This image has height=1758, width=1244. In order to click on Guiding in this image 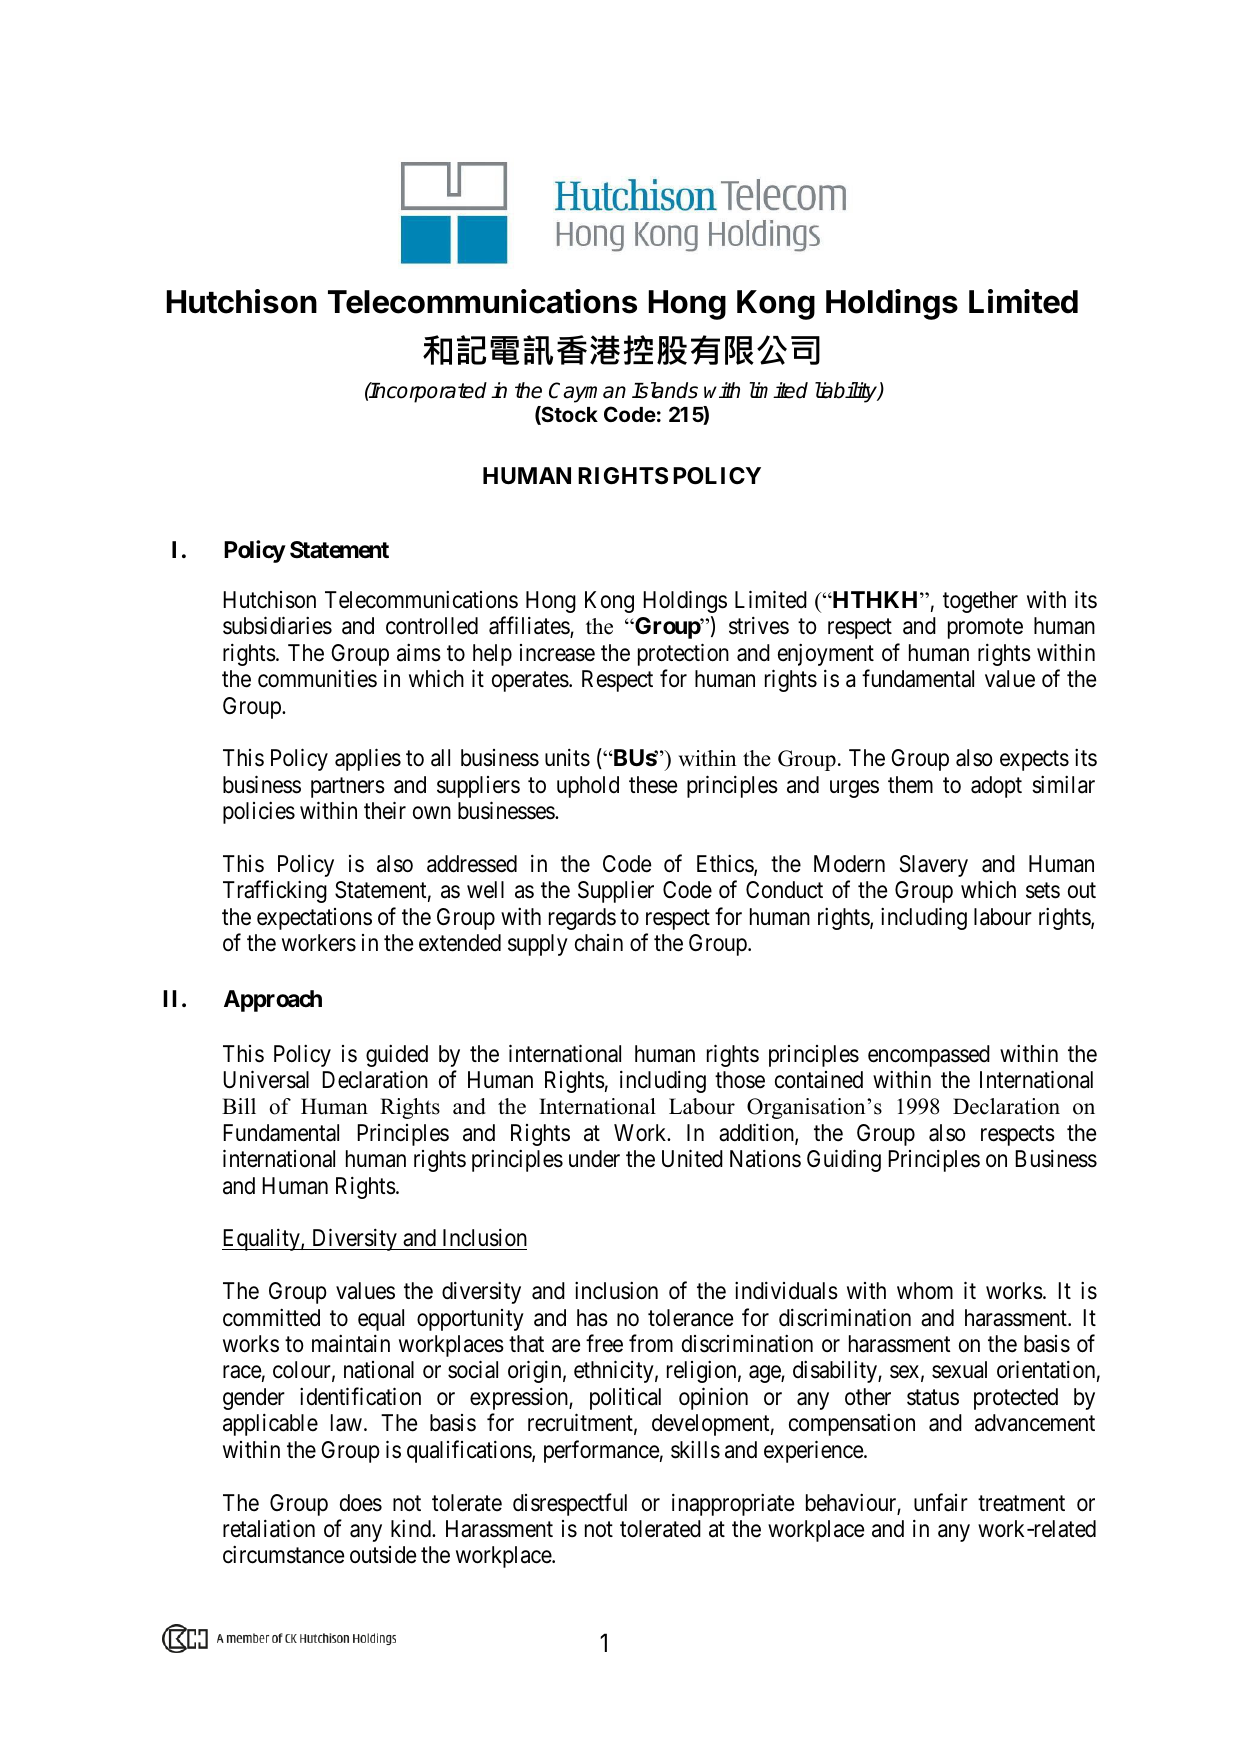, I will do `click(844, 1160)`.
